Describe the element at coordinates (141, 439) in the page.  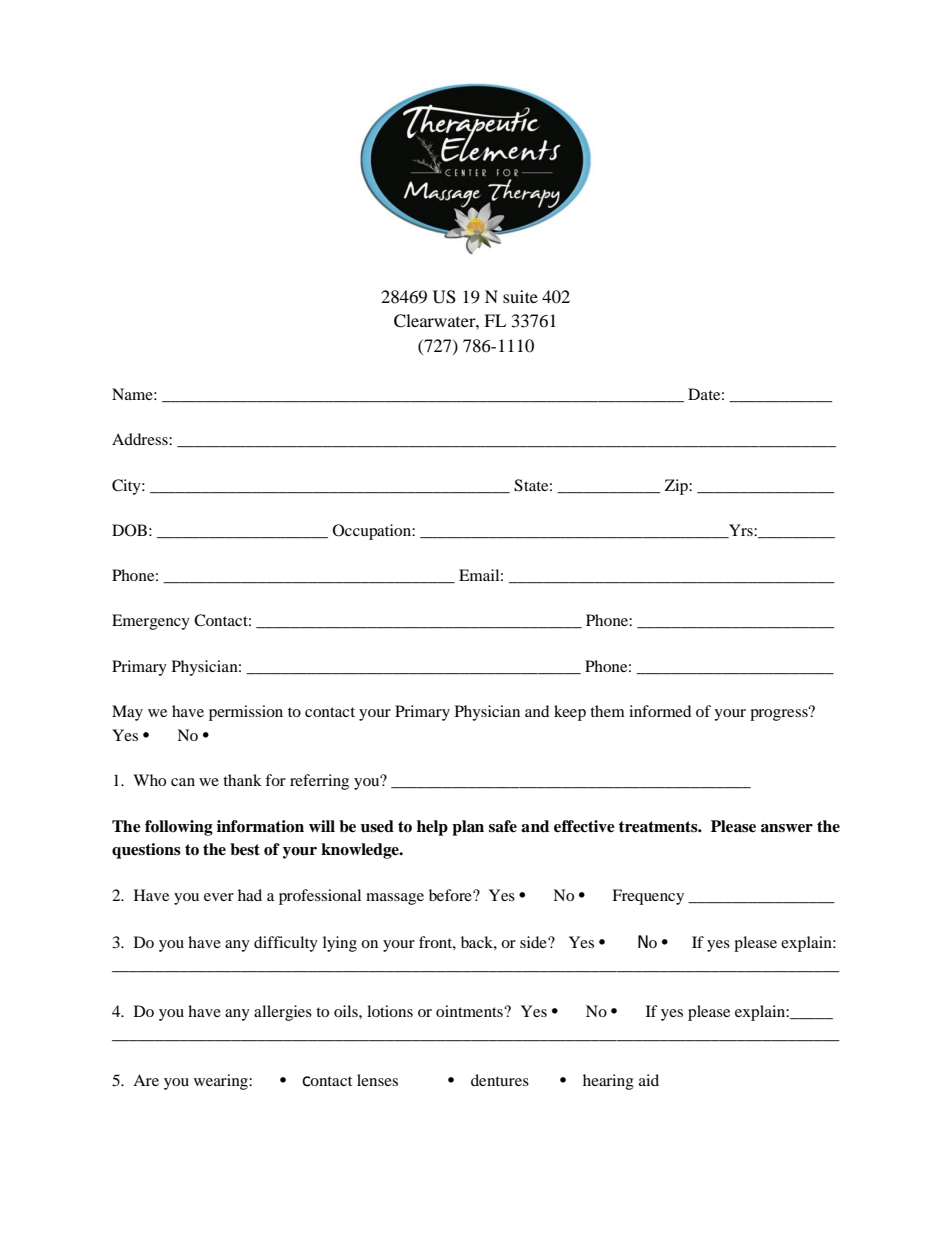
I see `Address` at that location.
